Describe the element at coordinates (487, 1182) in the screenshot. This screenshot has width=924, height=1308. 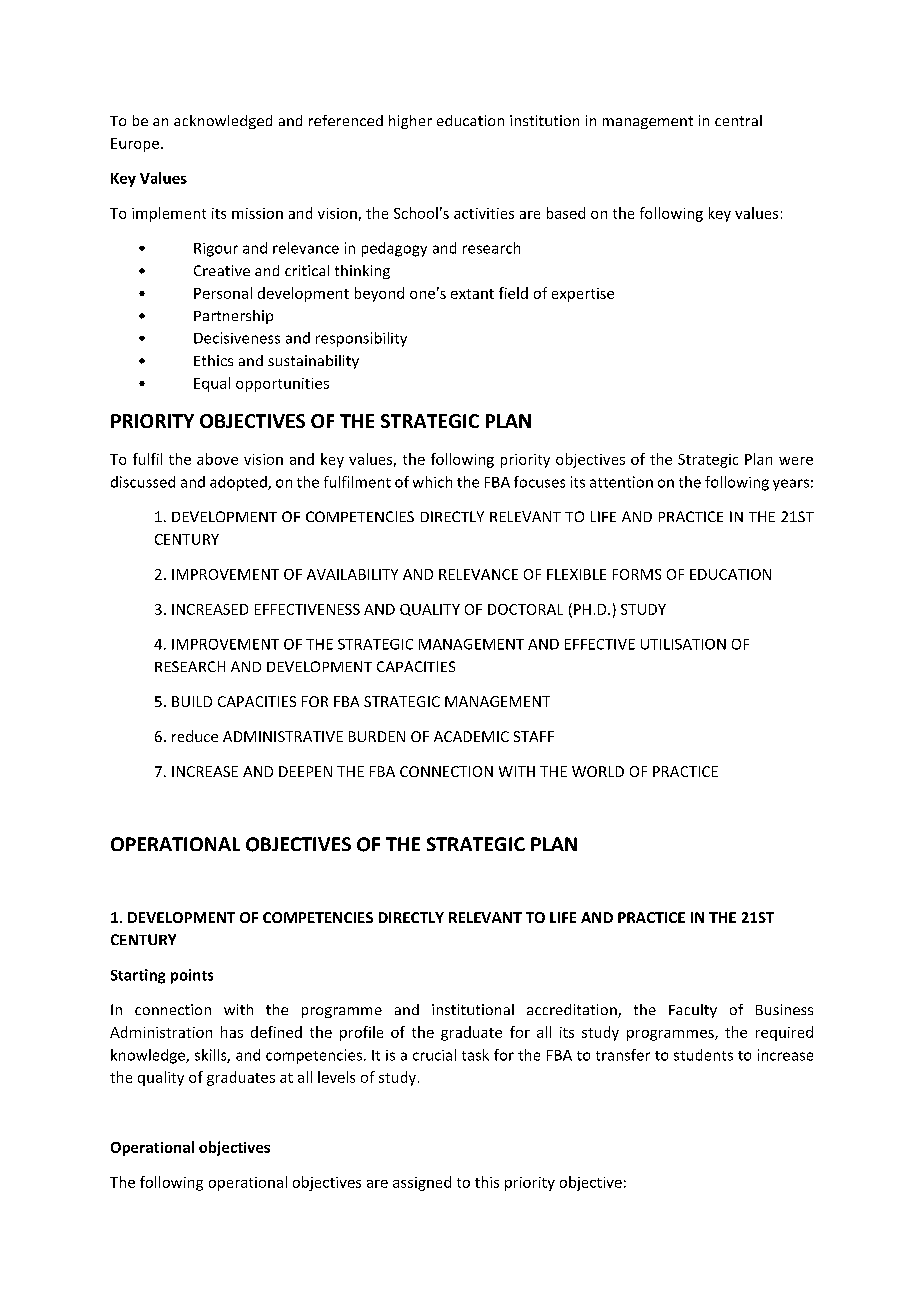
I see `this` at that location.
